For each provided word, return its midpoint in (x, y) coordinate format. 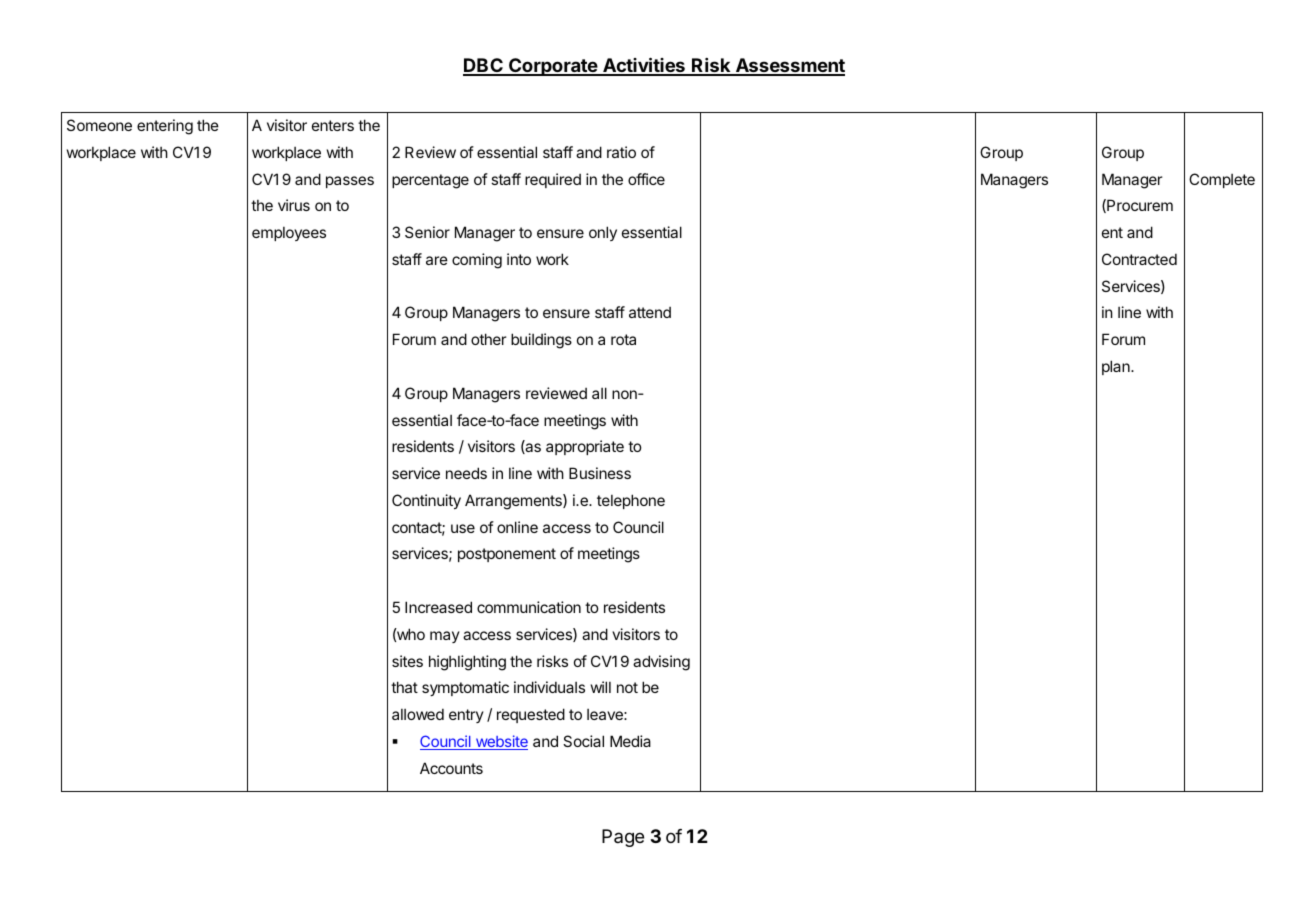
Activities (644, 66)
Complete (1222, 180)
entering (165, 127)
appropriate (585, 447)
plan (1117, 367)
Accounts (451, 768)
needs (466, 473)
